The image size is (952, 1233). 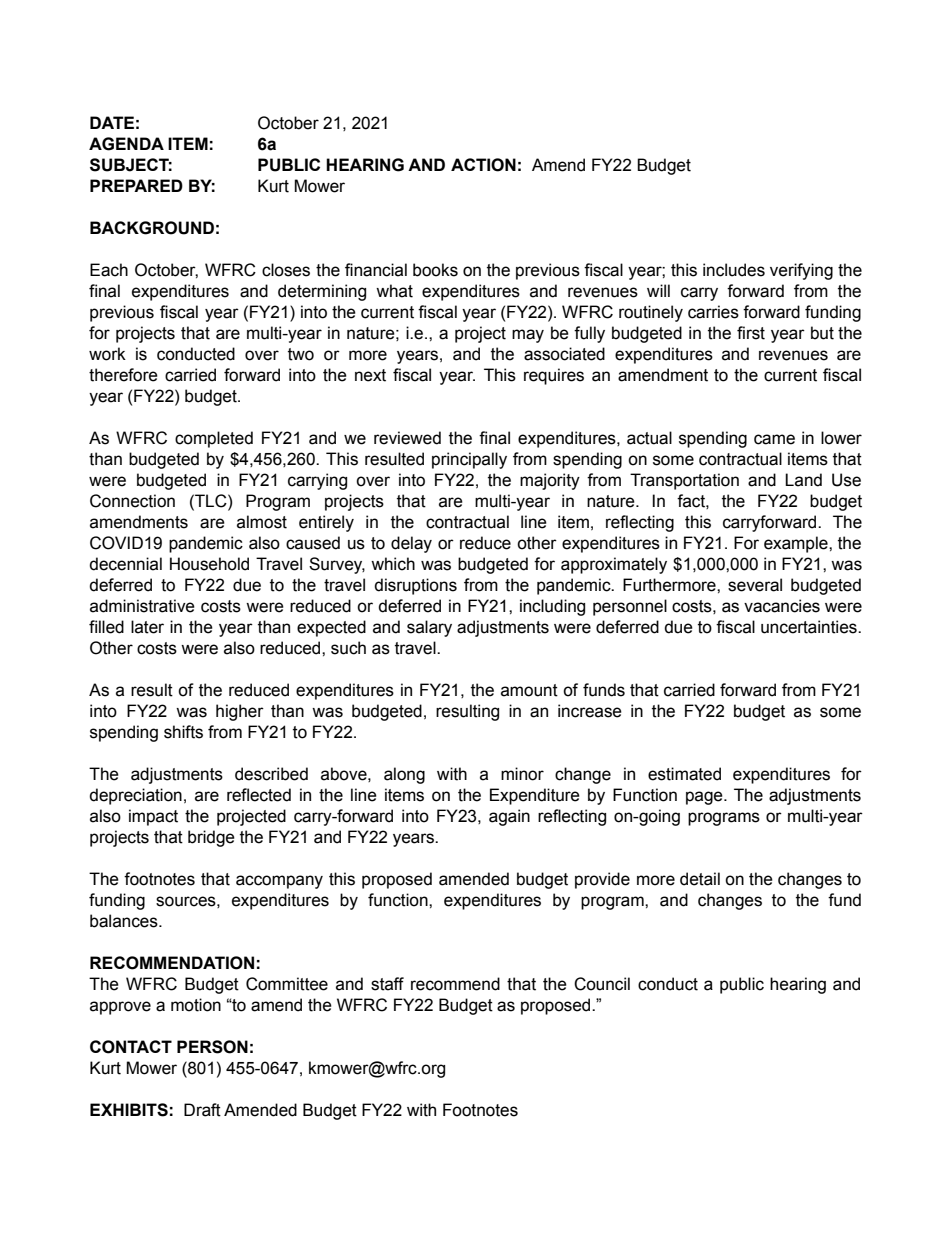 What do you see at coordinates (125, 921) in the page?
I see `balances` at bounding box center [125, 921].
